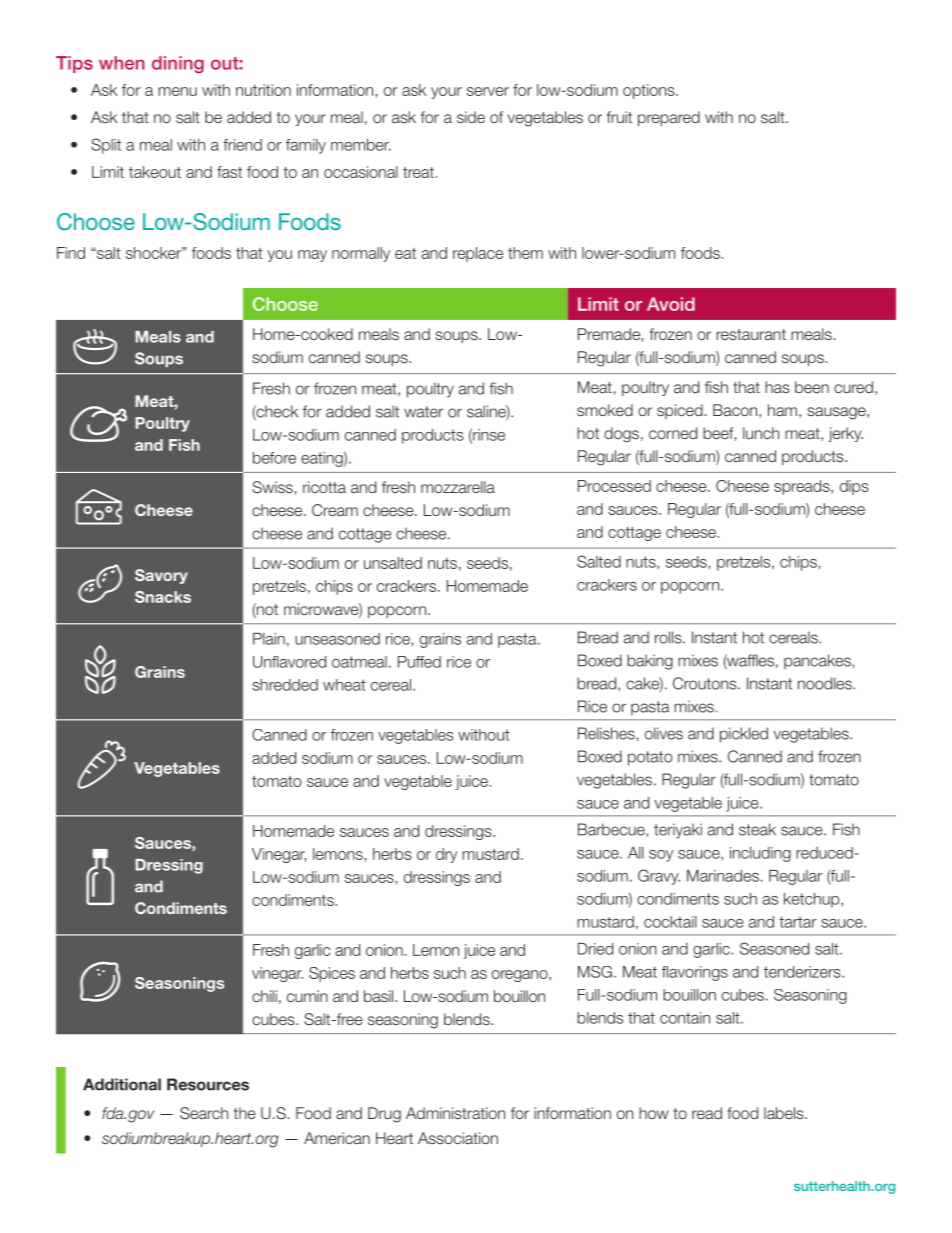 The image size is (952, 1233). What do you see at coordinates (669, 637) in the screenshot?
I see `rolls` at bounding box center [669, 637].
